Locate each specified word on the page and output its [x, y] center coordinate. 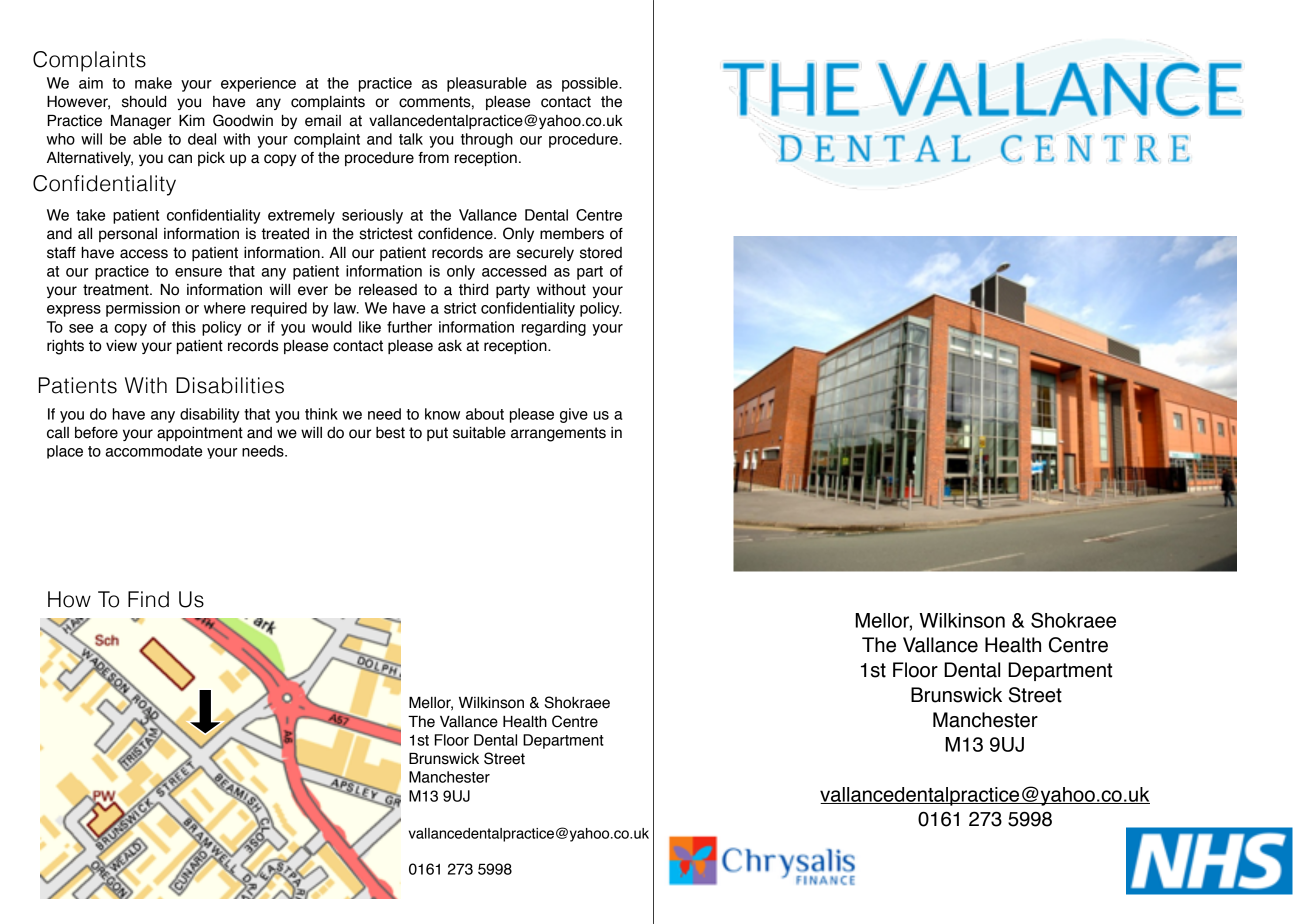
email [323, 121]
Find [148, 599]
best [390, 433]
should [144, 102]
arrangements [558, 434]
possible [591, 84]
